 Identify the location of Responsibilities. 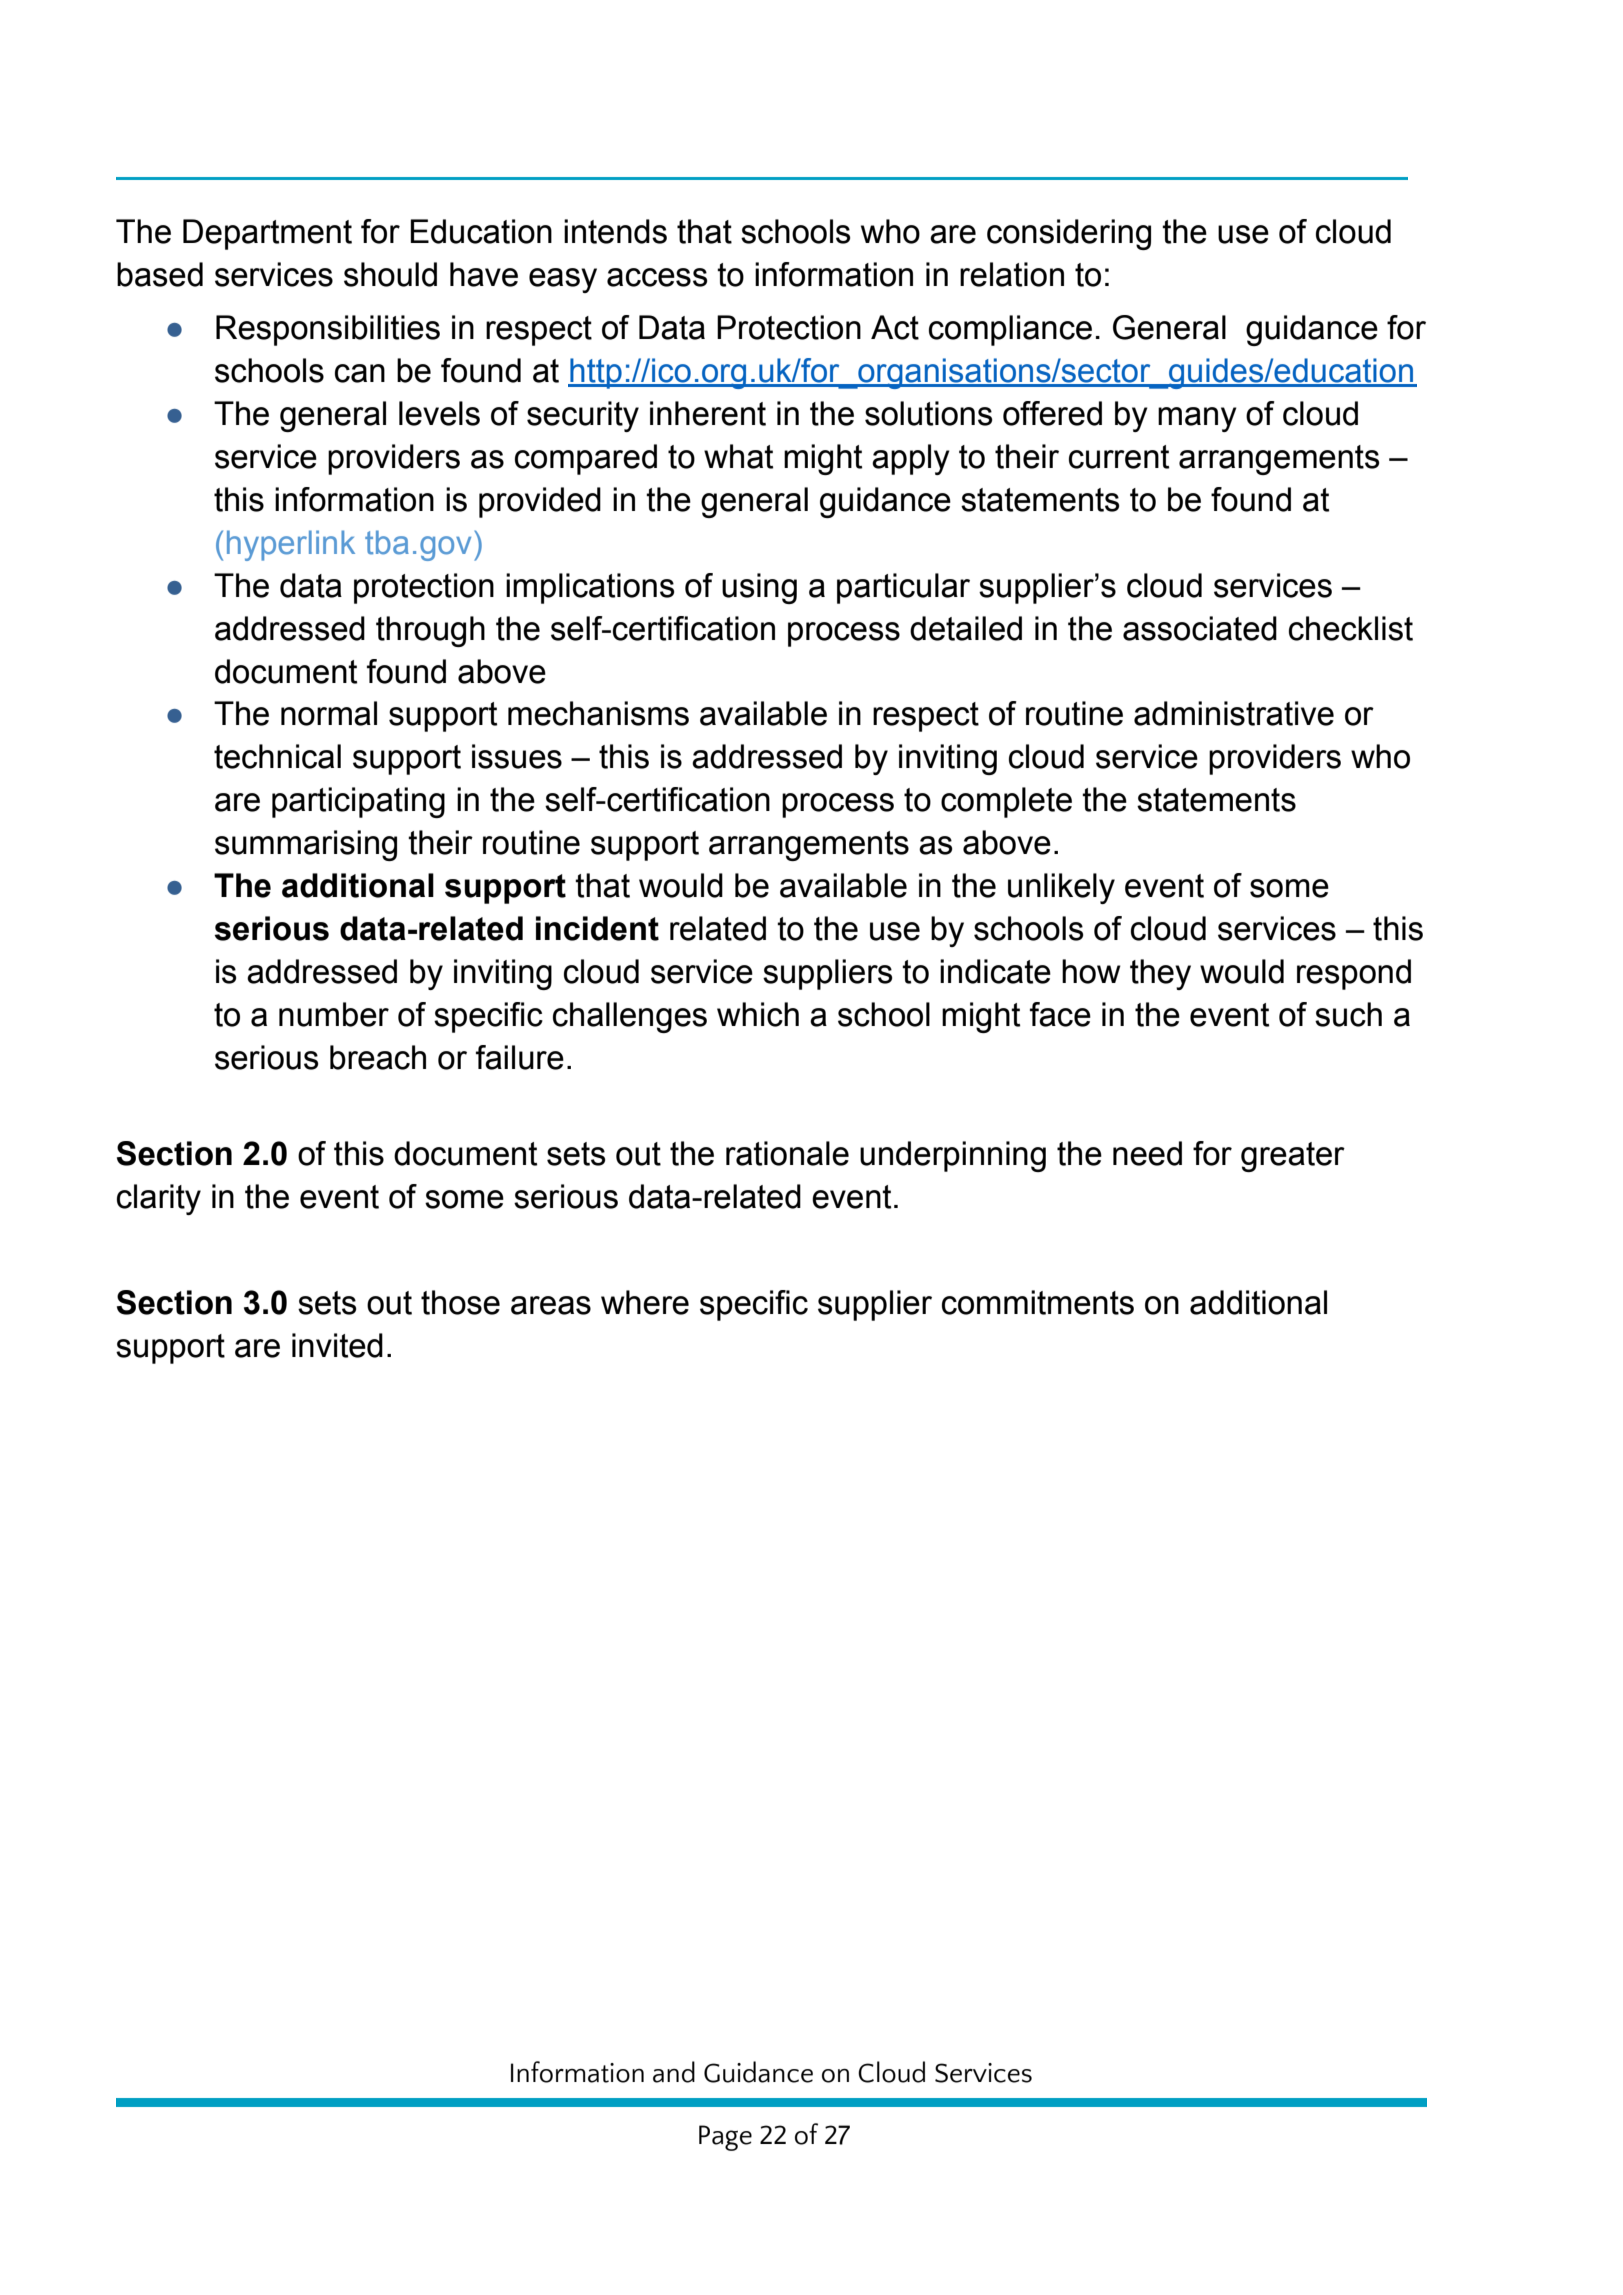
(328, 330).
